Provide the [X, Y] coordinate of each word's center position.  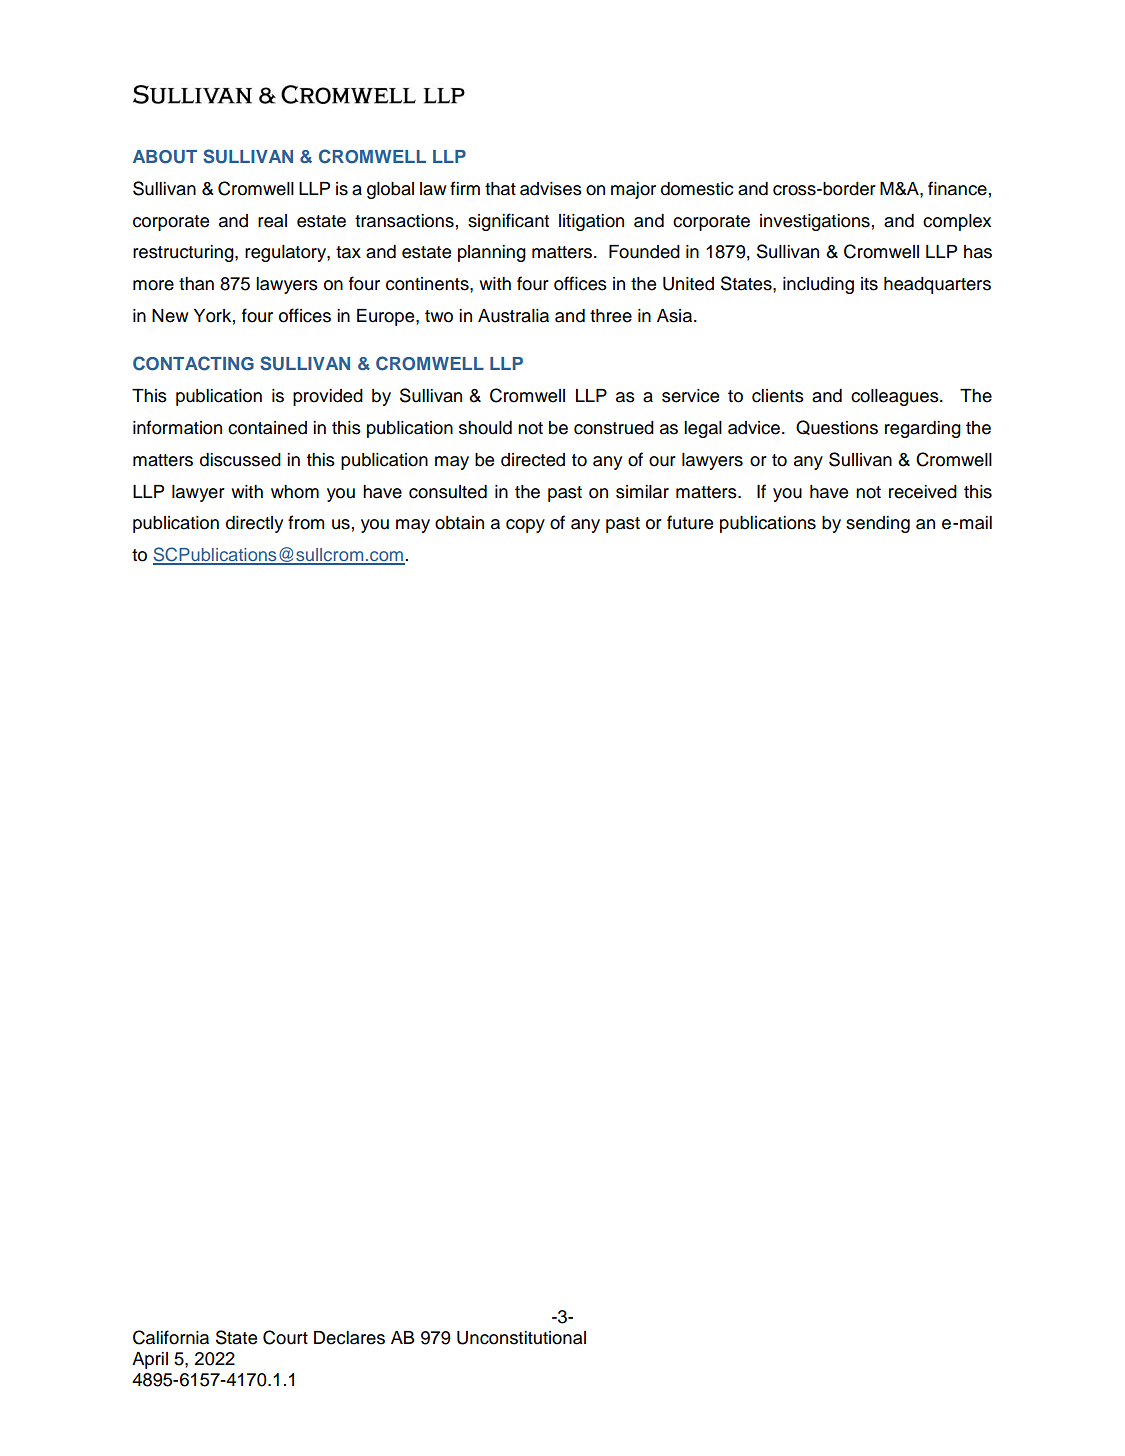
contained [267, 428]
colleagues [896, 397]
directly [254, 524]
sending [878, 524]
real [272, 221]
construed [614, 428]
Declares [349, 1338]
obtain [459, 523]
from [306, 522]
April [150, 1360]
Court [285, 1337]
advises [551, 189]
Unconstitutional [521, 1338]
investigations [815, 222]
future [690, 522]
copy [525, 526]
